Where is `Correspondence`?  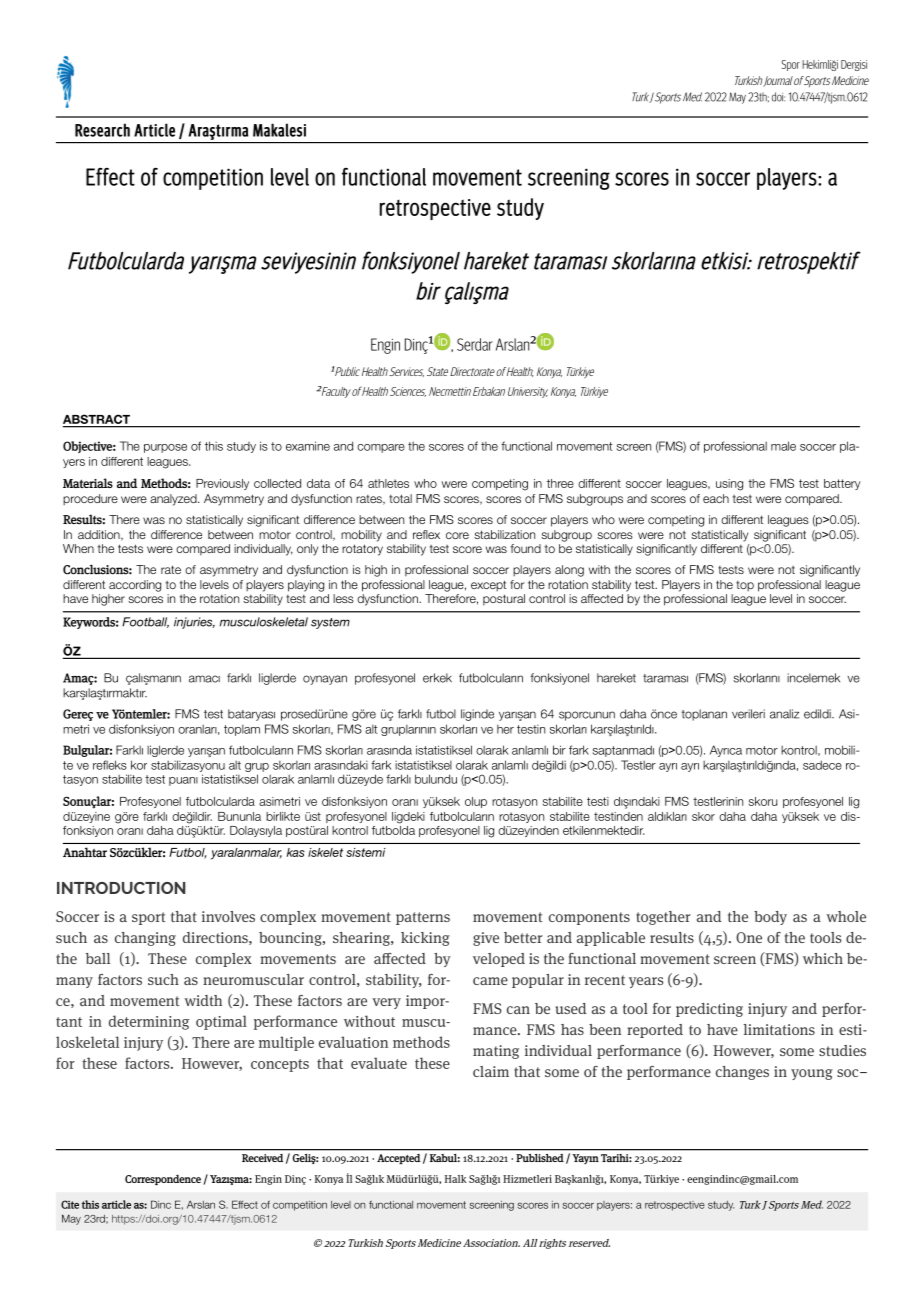
Correspondence is located at coordinates (163, 1180).
